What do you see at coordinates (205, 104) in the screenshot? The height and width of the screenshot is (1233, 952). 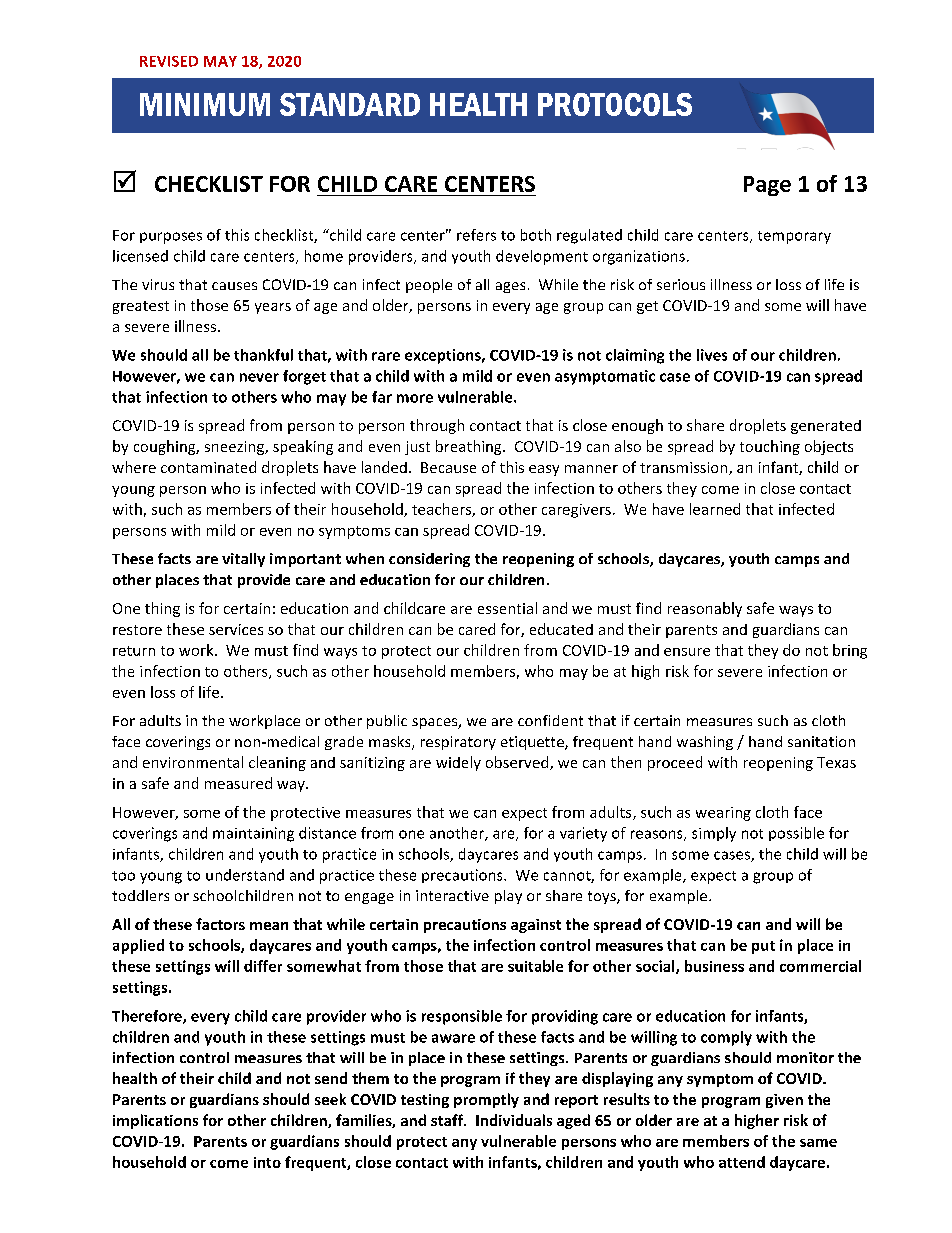 I see `MINIMUM` at bounding box center [205, 104].
